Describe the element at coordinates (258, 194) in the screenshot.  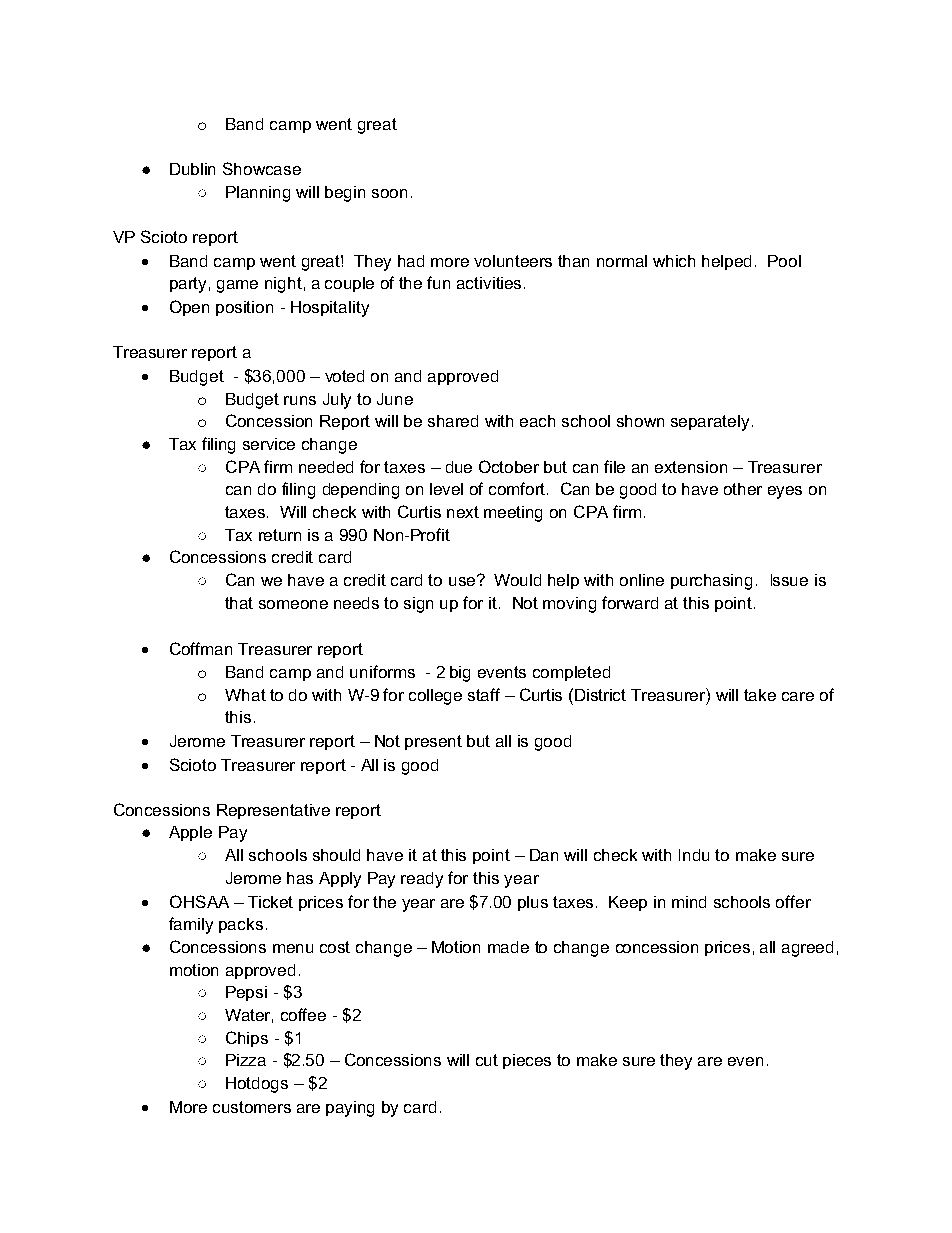
I see `Planning` at that location.
